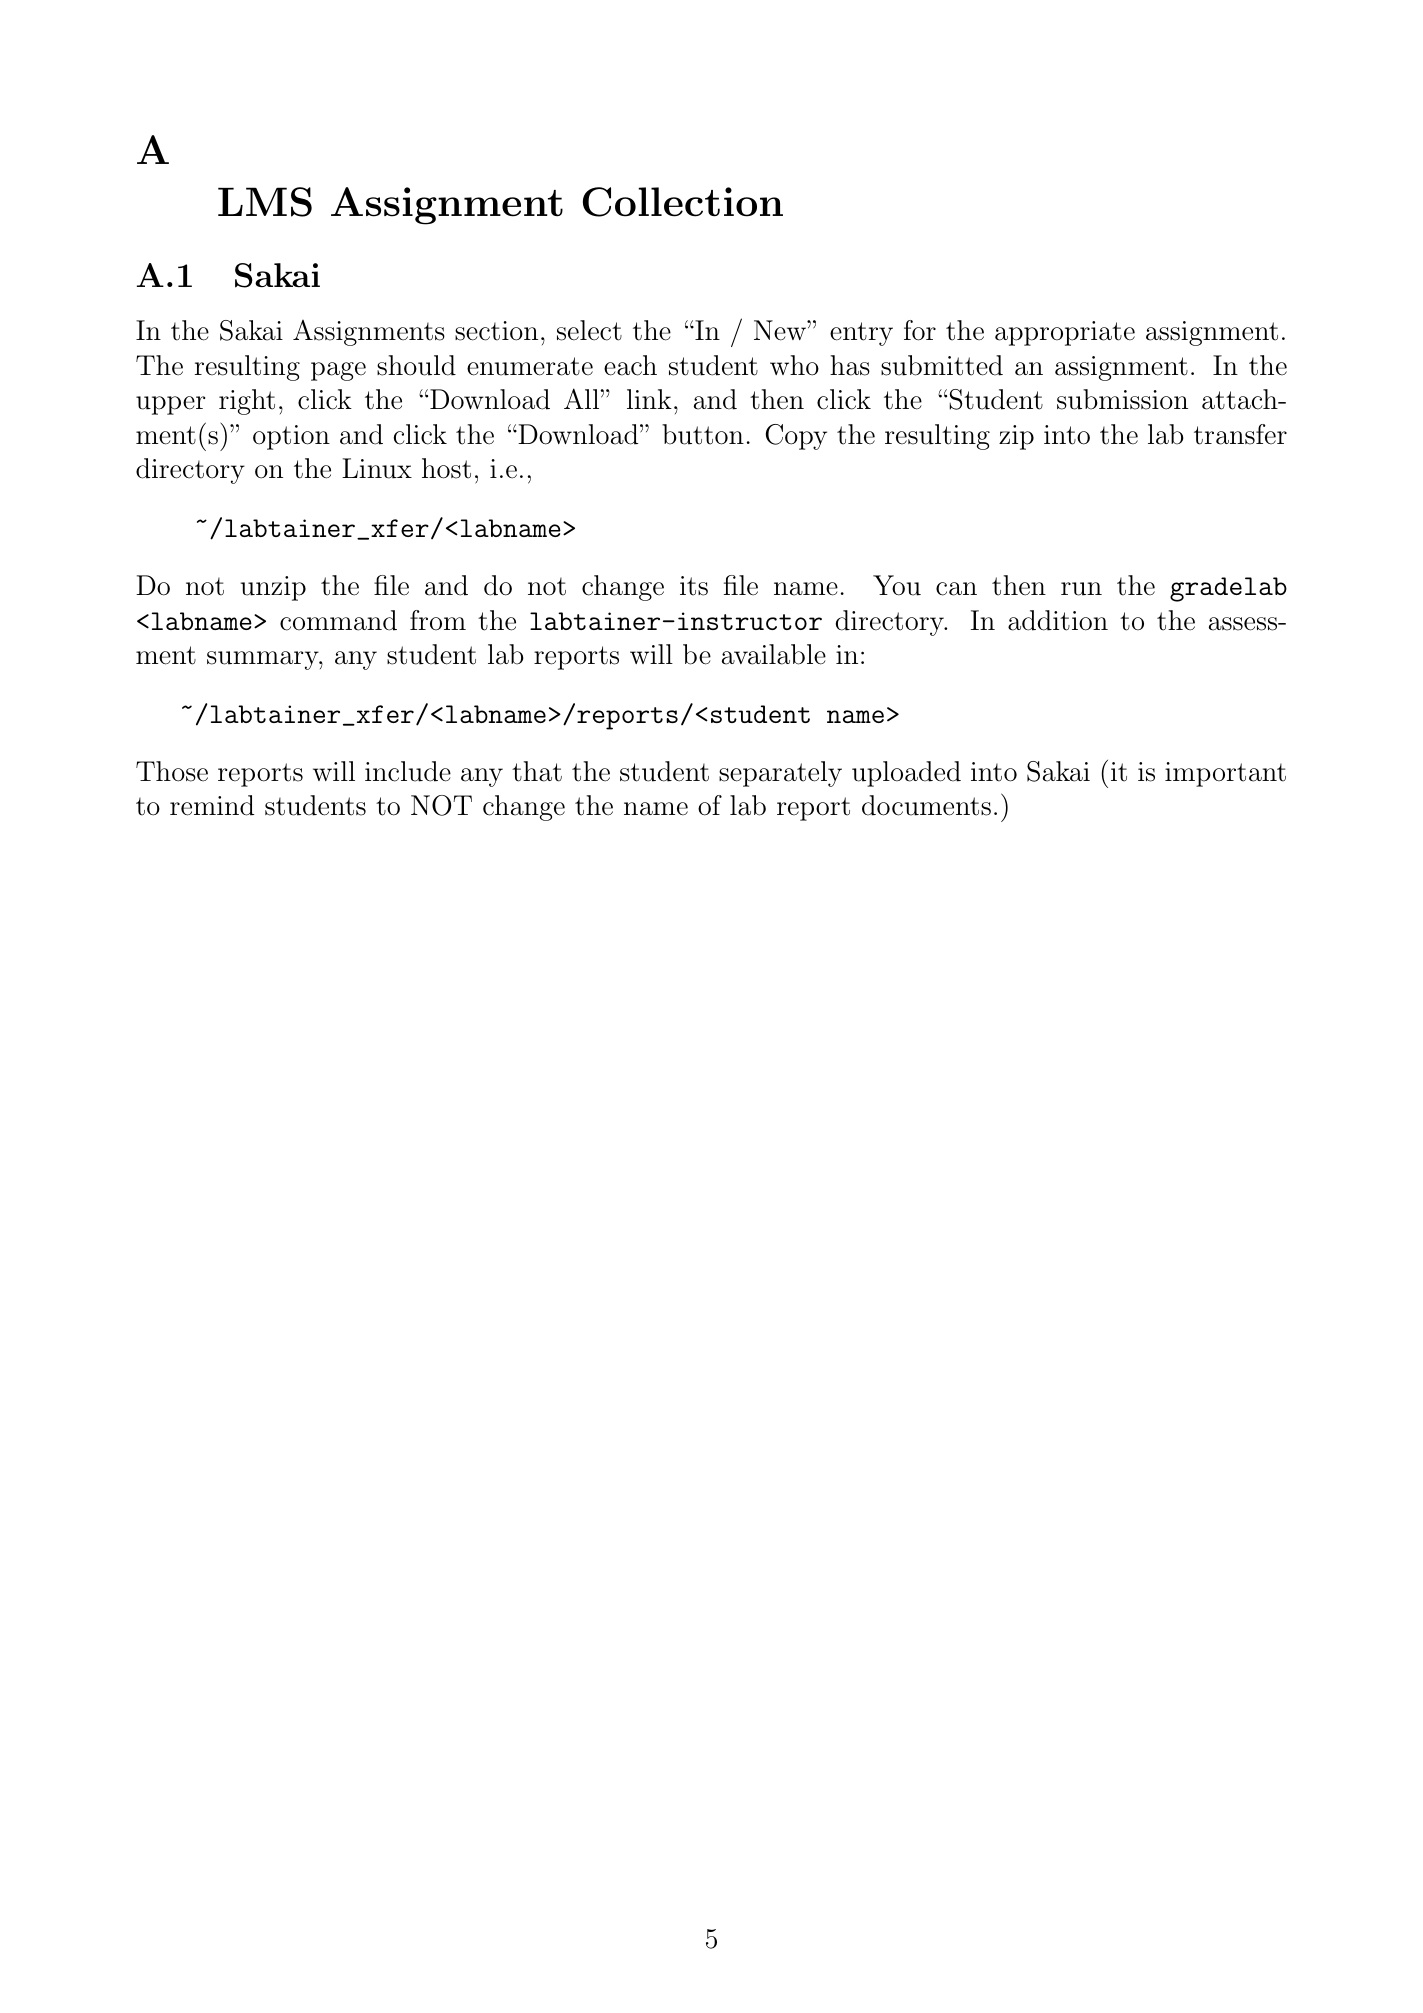 This page has width=1423, height=2013. What do you see at coordinates (1081, 589) in the page?
I see `run` at bounding box center [1081, 589].
